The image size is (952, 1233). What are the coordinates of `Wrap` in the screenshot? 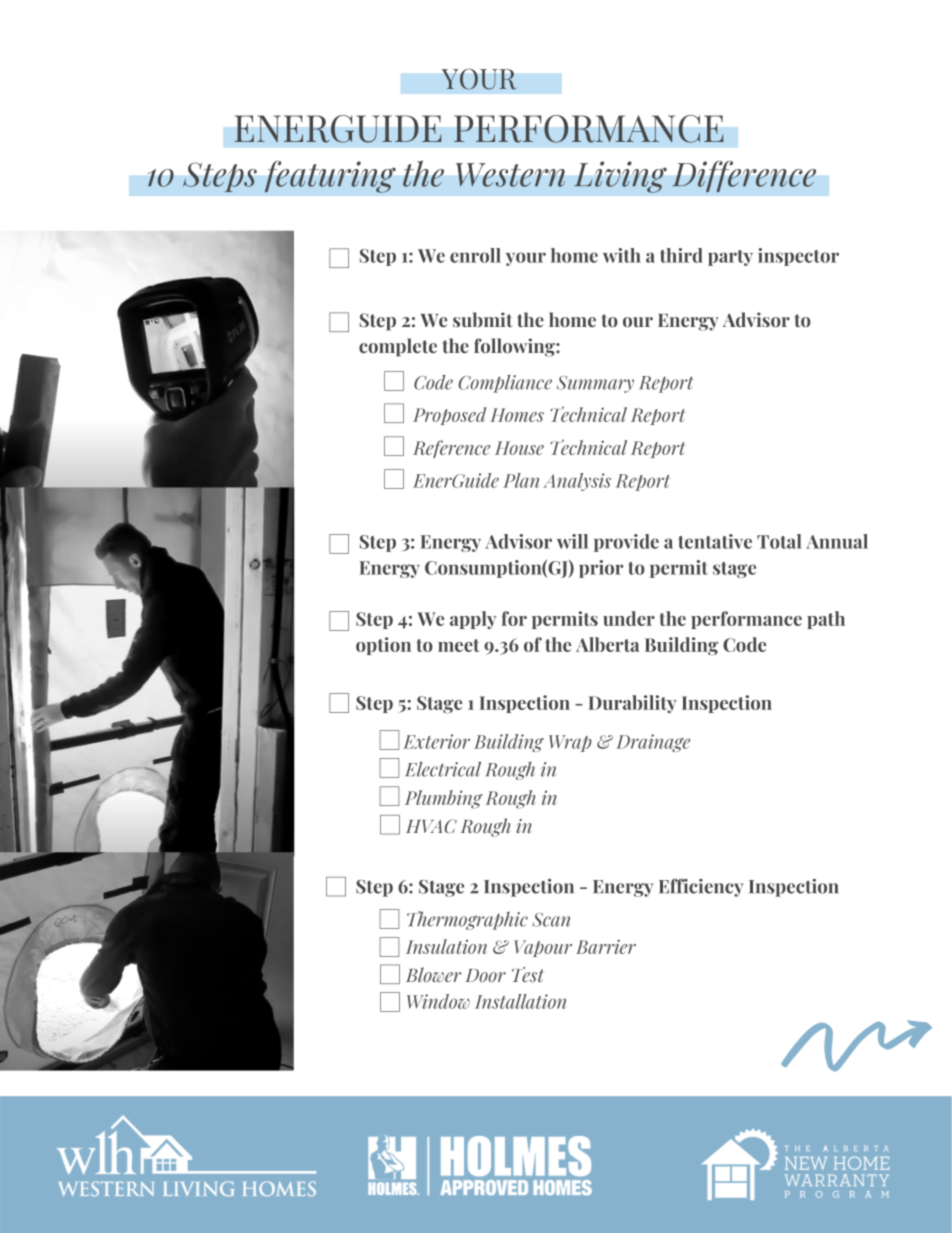 It's located at (570, 743).
